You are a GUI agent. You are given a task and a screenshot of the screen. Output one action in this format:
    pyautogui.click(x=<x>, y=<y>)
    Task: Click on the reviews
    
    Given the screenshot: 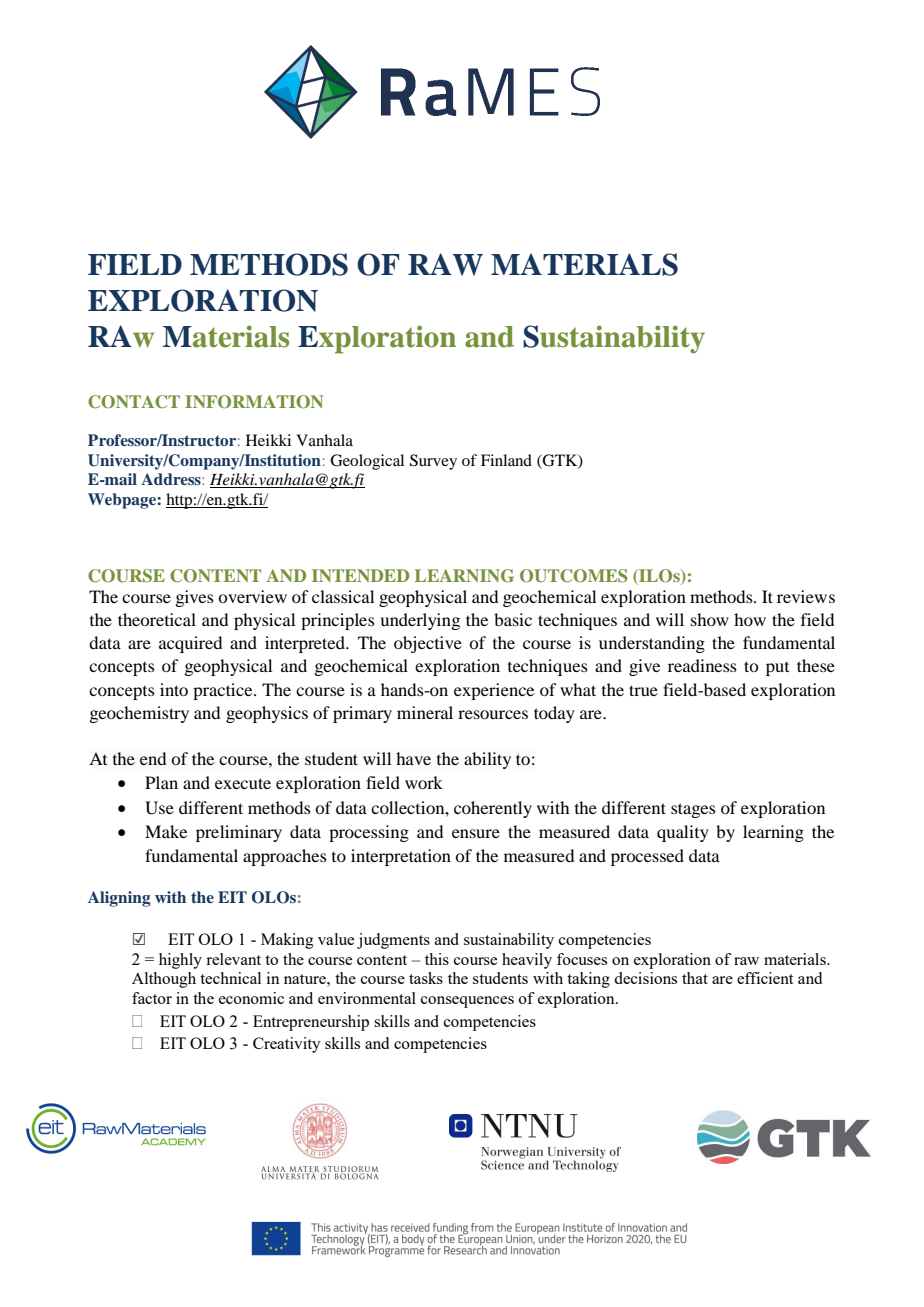 What is the action you would take?
    pyautogui.click(x=806, y=596)
